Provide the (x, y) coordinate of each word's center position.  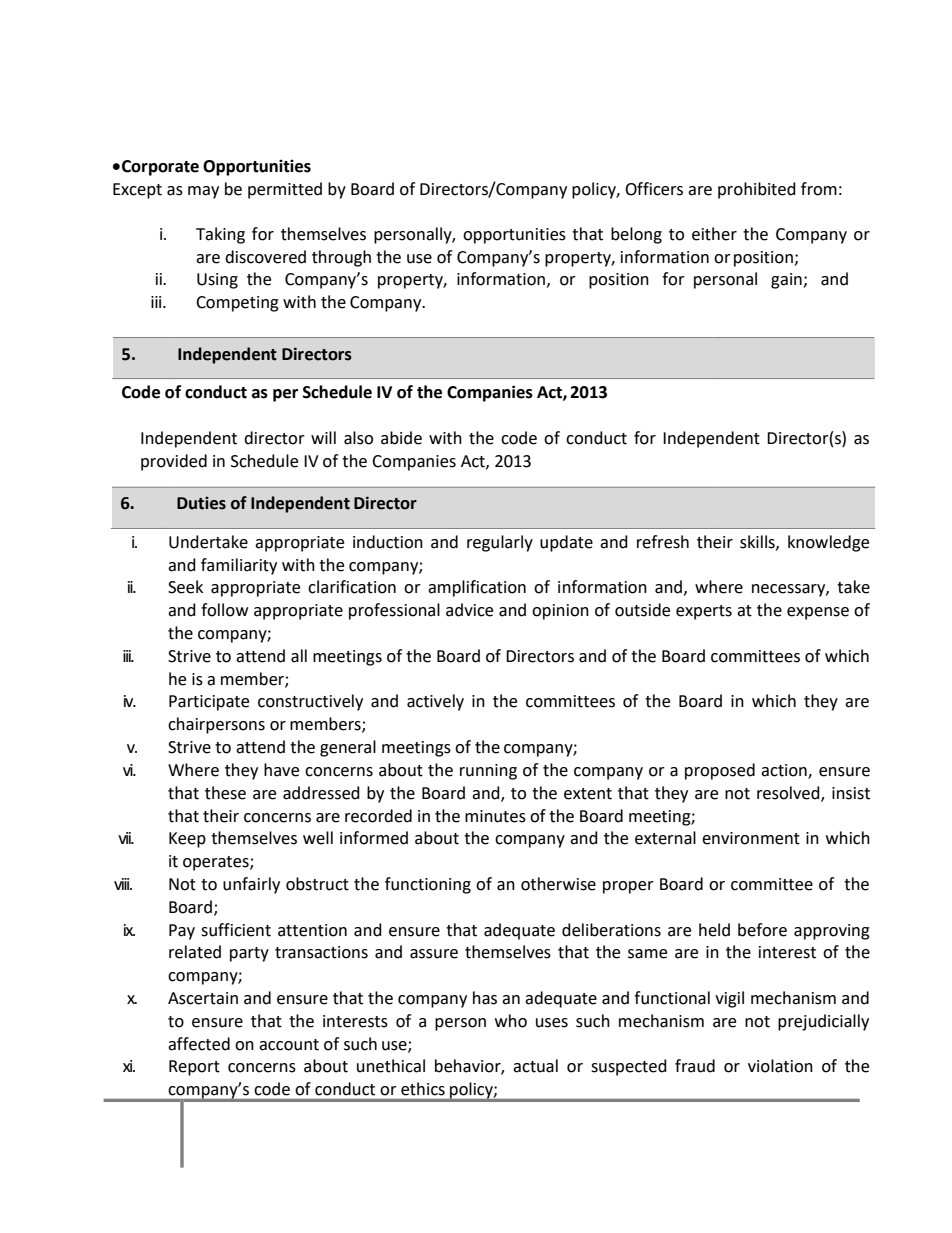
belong (636, 235)
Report (194, 1068)
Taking (220, 235)
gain (787, 281)
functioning (428, 885)
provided (174, 462)
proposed (720, 771)
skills (758, 542)
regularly (500, 543)
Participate (209, 703)
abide (401, 438)
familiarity (239, 566)
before (762, 930)
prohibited (757, 190)
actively (435, 702)
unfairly (251, 885)
